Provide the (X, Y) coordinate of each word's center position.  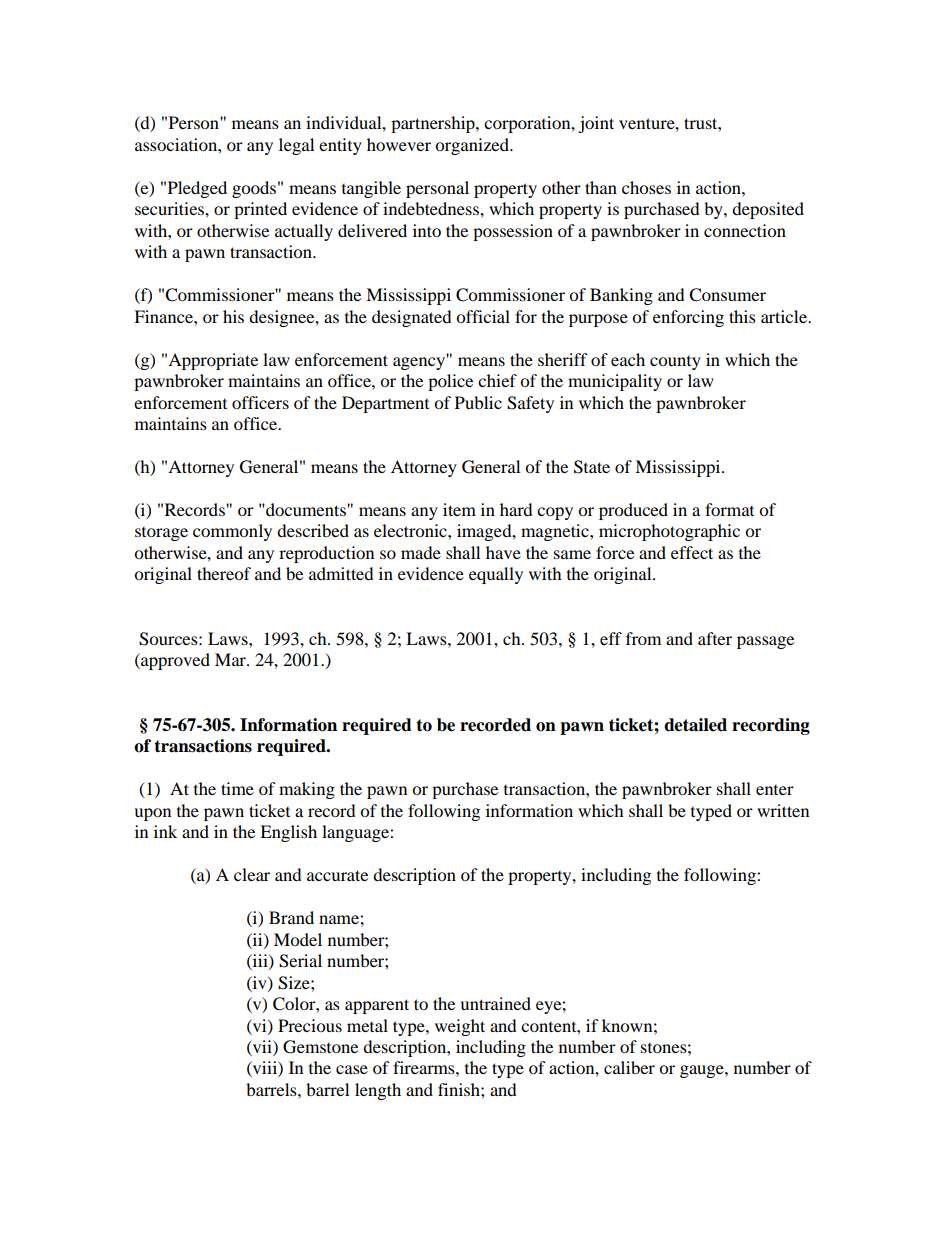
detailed (695, 725)
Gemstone (320, 1047)
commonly (232, 532)
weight (460, 1027)
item (459, 509)
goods (254, 189)
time (237, 788)
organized (473, 146)
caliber (629, 1067)
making (307, 790)
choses (646, 187)
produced (633, 511)
